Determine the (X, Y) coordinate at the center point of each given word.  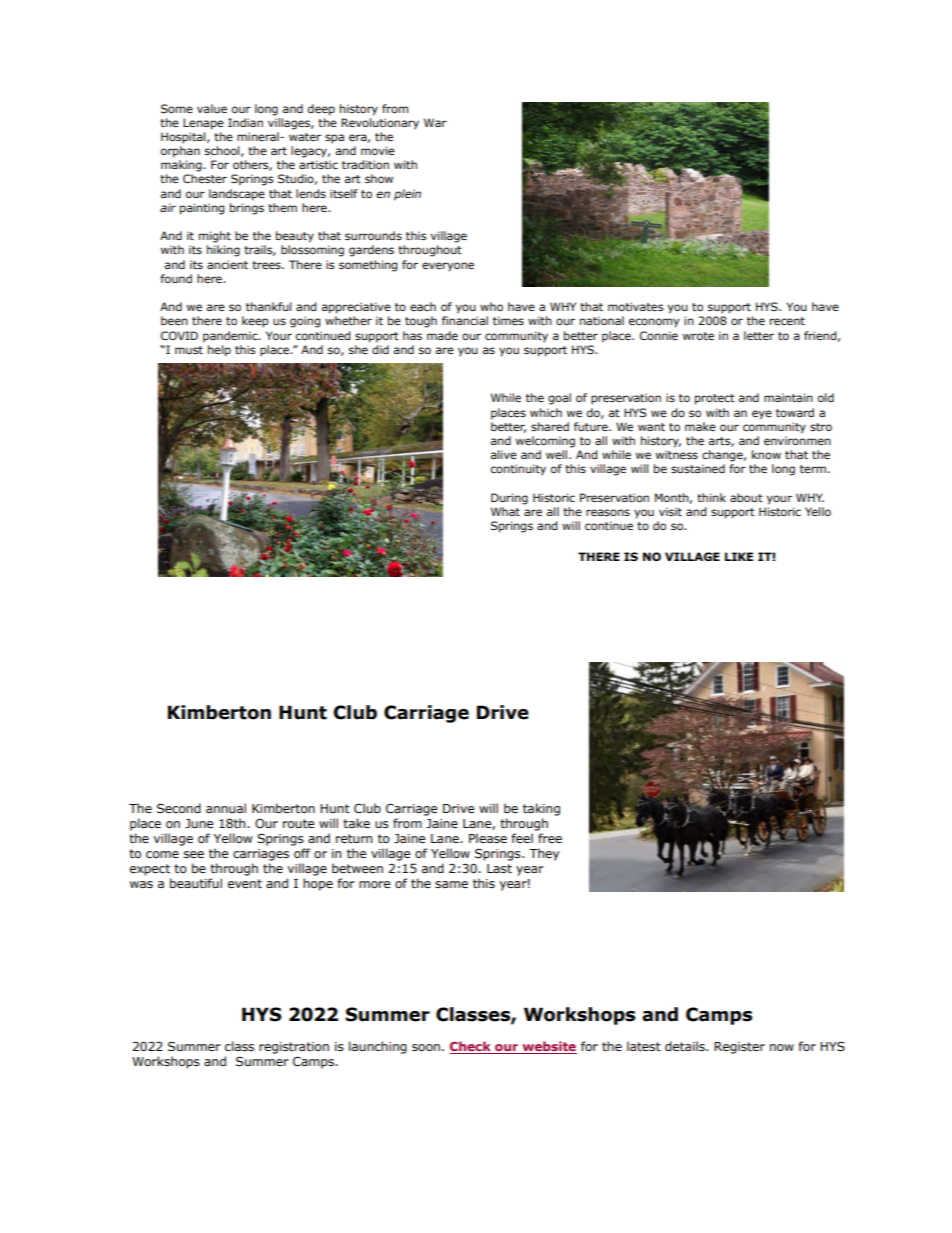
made (442, 335)
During (509, 499)
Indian (245, 122)
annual (226, 808)
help (219, 351)
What (505, 511)
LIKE (739, 556)
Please (488, 838)
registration (294, 1048)
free (550, 838)
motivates (635, 306)
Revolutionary (380, 124)
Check (470, 1046)
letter (759, 335)
